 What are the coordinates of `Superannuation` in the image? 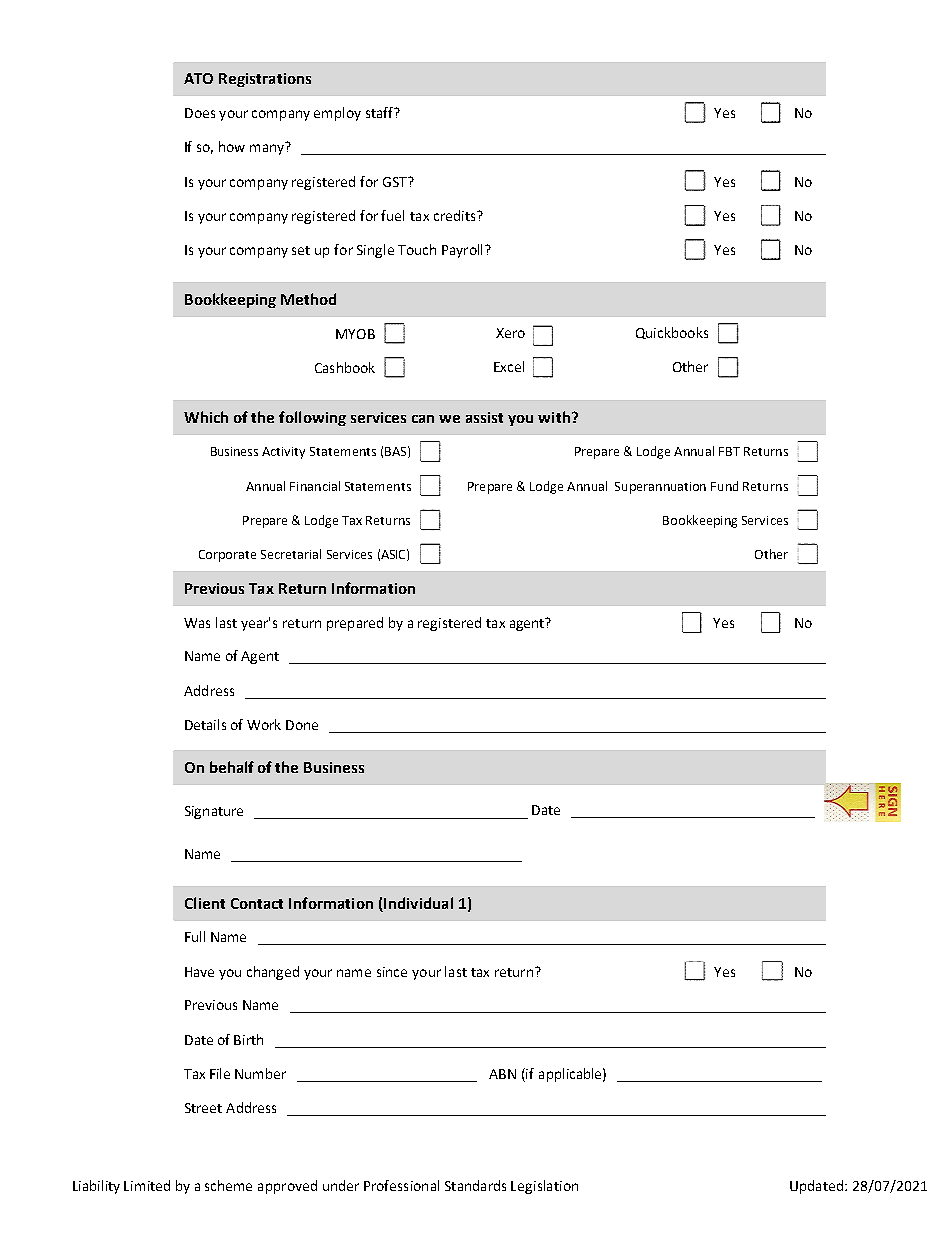 It's located at (660, 488).
